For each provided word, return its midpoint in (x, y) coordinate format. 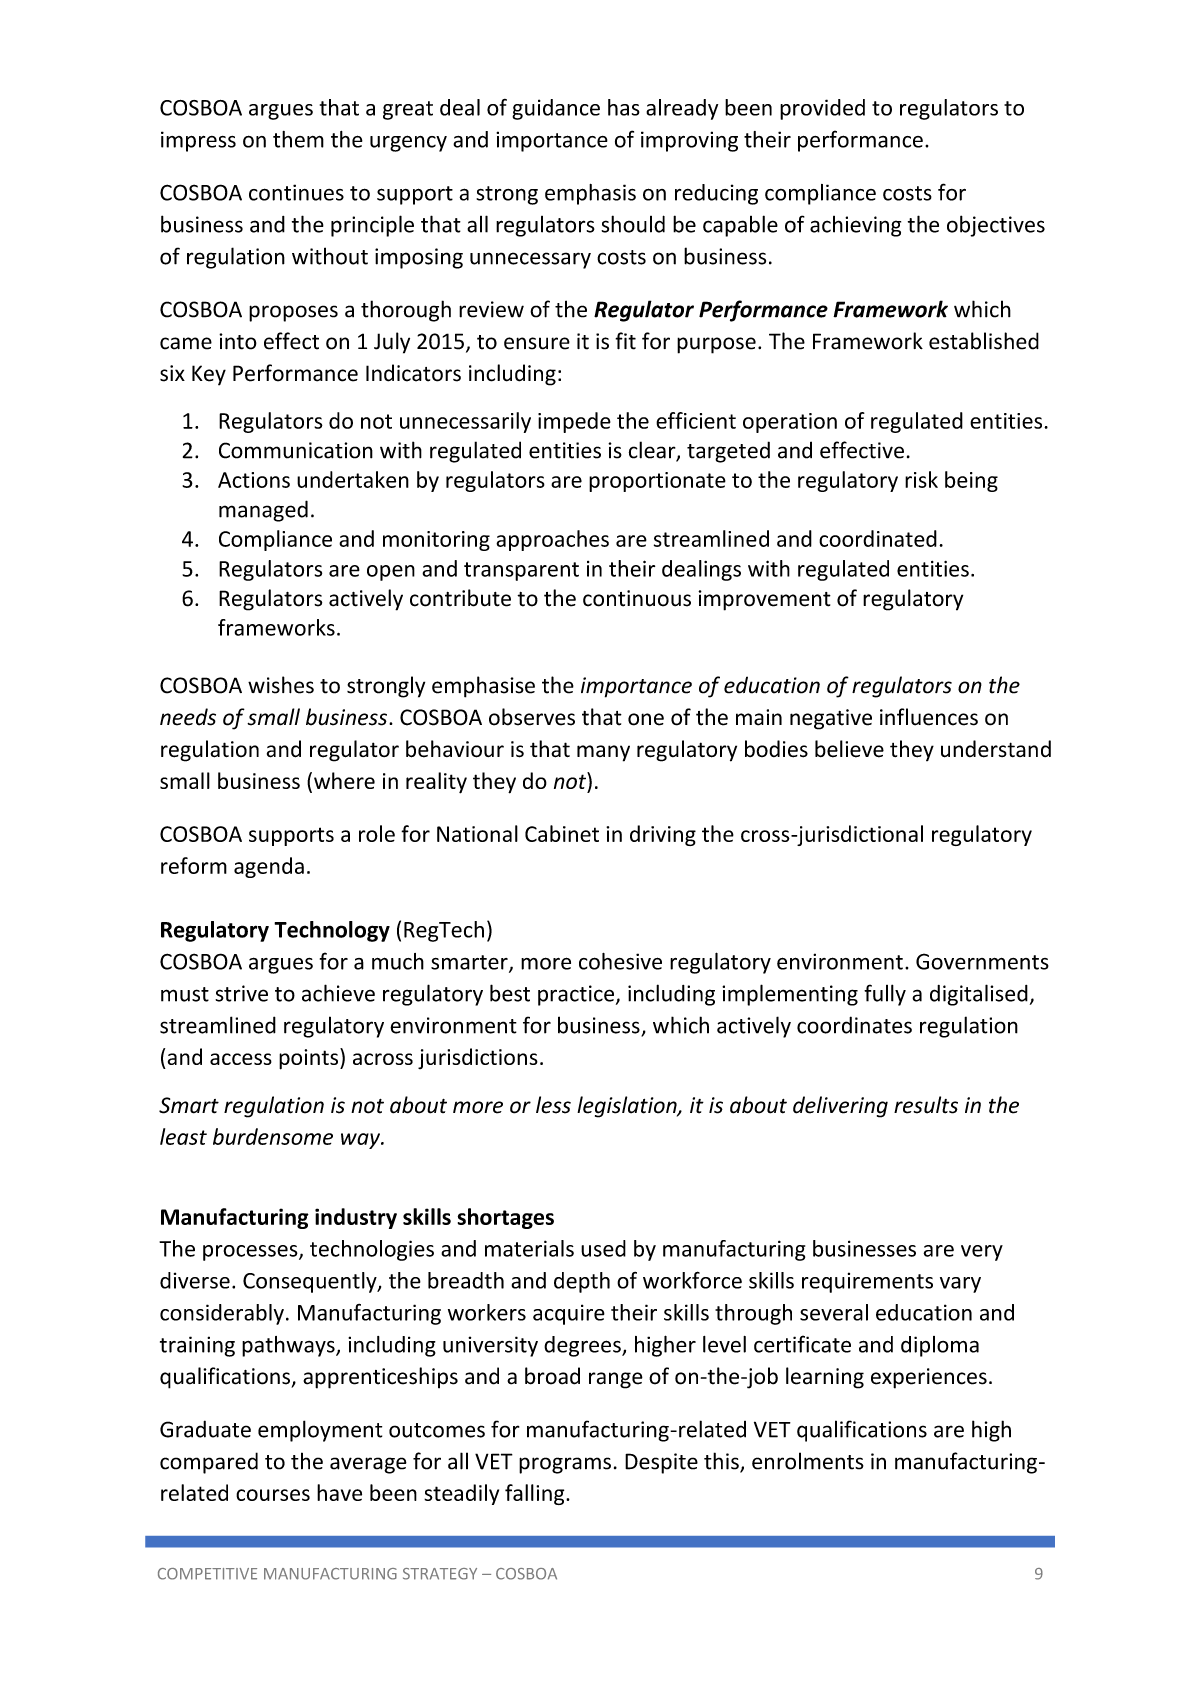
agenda (269, 867)
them (298, 139)
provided (822, 109)
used (603, 1248)
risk (921, 479)
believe (849, 749)
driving (663, 835)
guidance (556, 109)
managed (263, 511)
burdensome (273, 1136)
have (339, 1492)
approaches (552, 540)
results (926, 1105)
